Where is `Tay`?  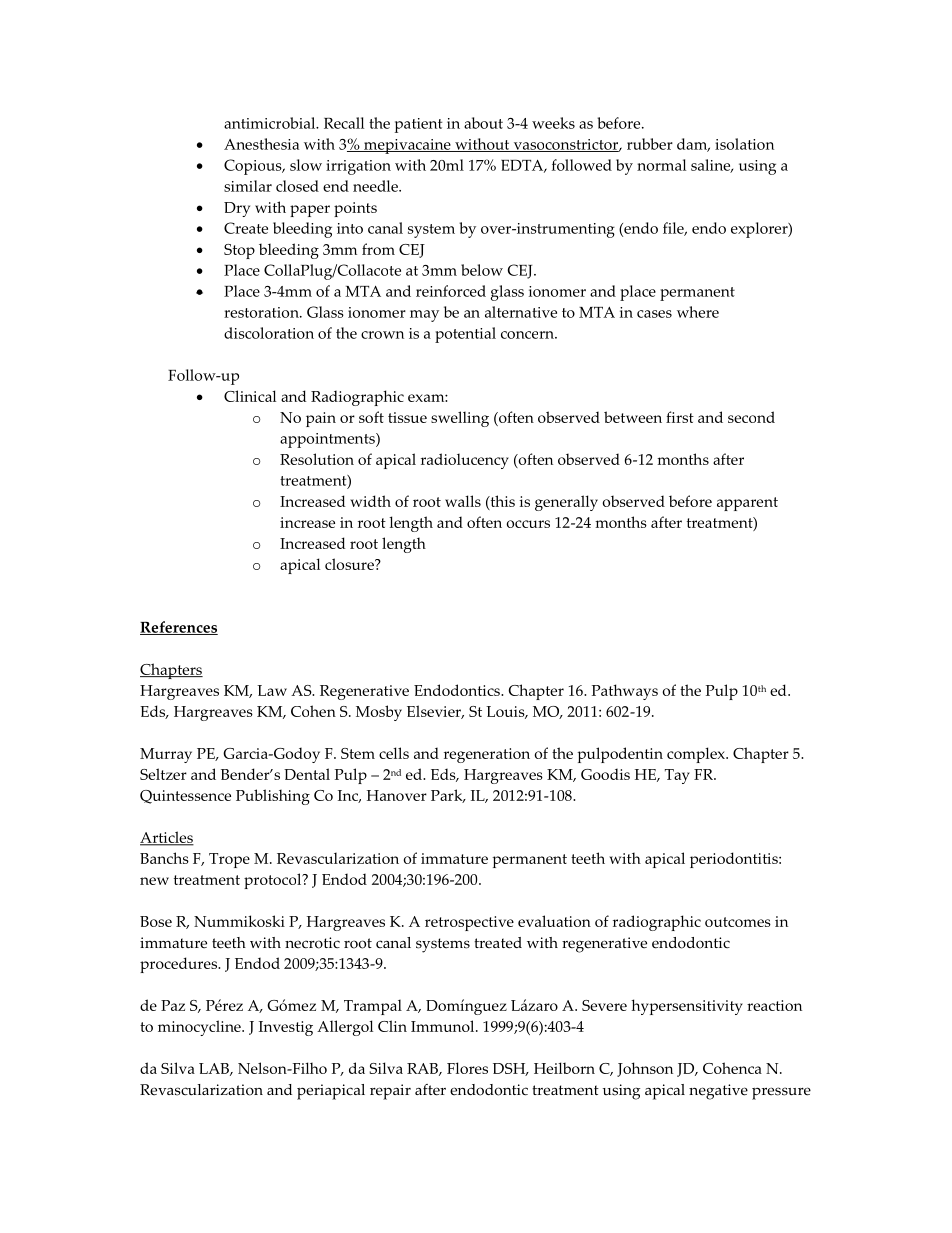 Tay is located at coordinates (677, 776).
